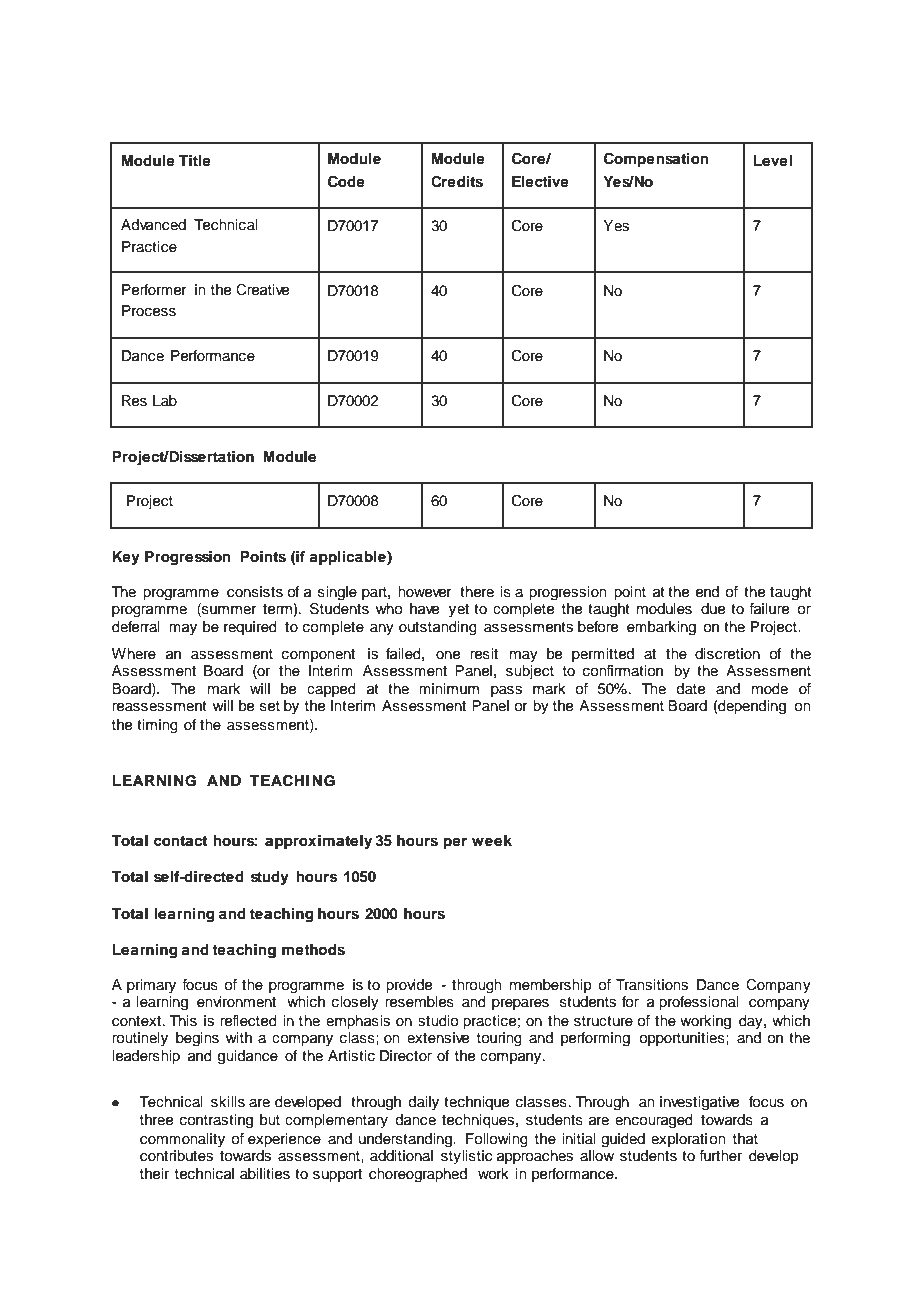 This page has height=1308, width=924. What do you see at coordinates (165, 400) in the page?
I see `Lab` at bounding box center [165, 400].
